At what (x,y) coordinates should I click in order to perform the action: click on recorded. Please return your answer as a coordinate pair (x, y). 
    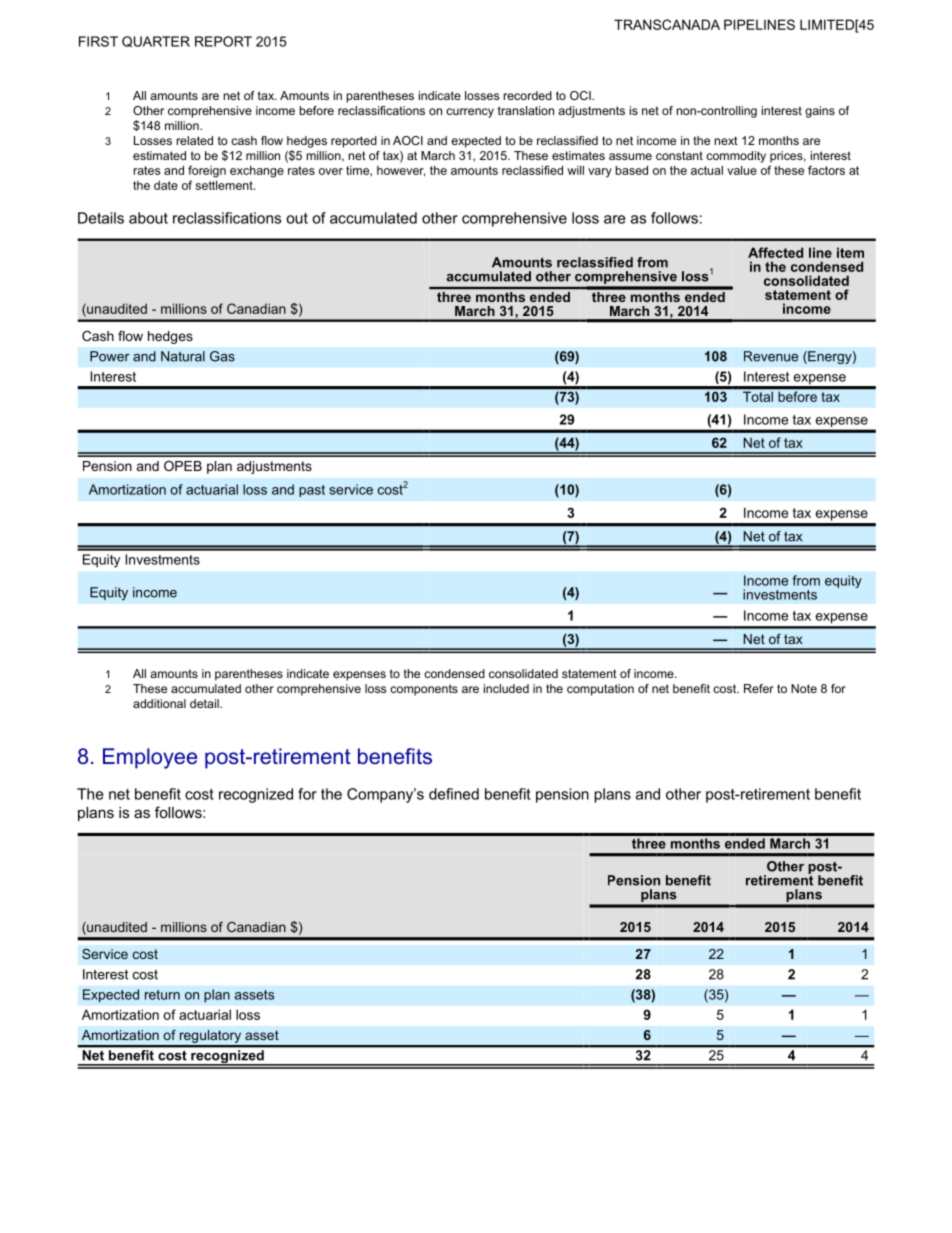
    Looking at the image, I should click on (528, 95).
